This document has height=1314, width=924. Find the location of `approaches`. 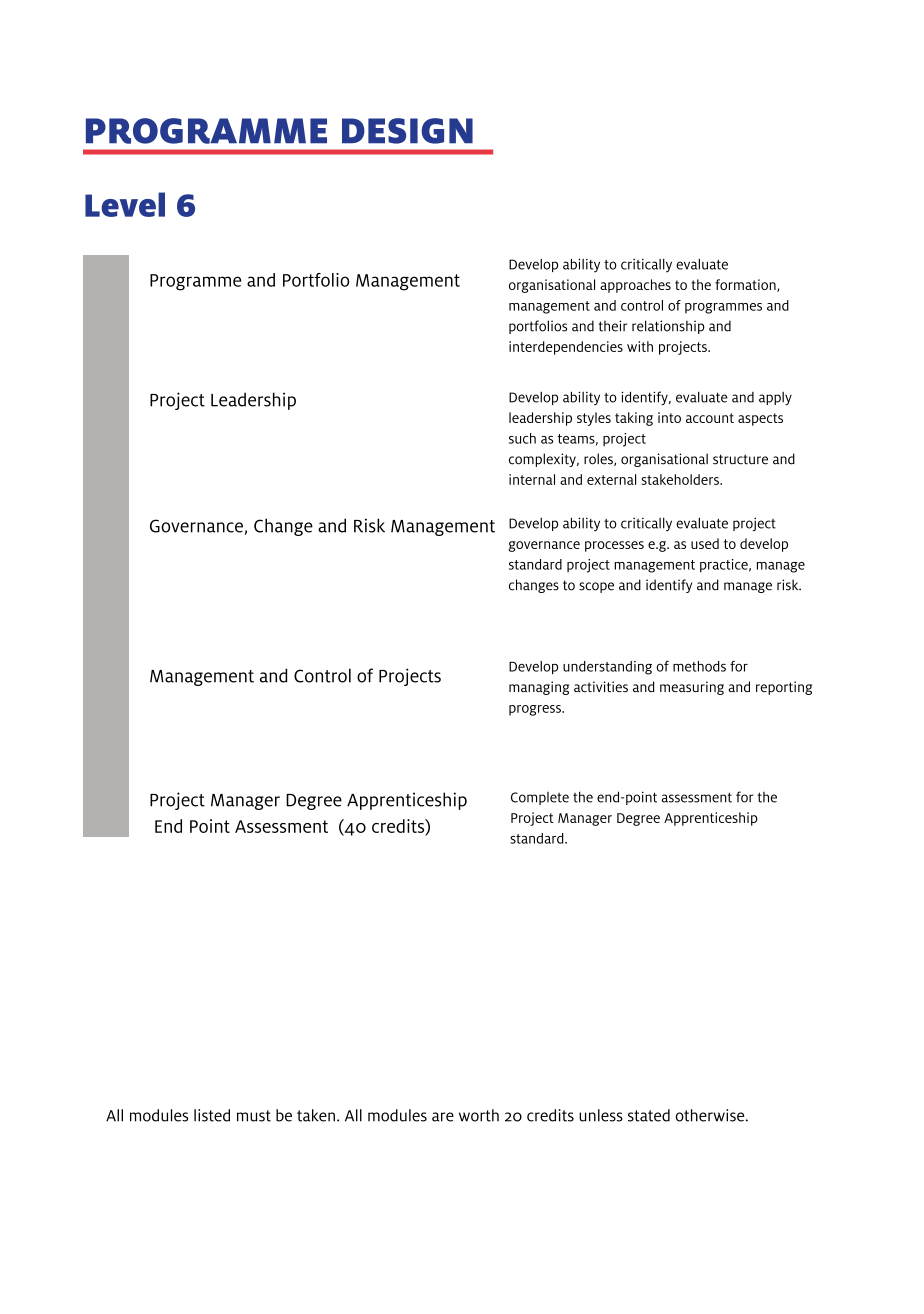

approaches is located at coordinates (635, 286).
